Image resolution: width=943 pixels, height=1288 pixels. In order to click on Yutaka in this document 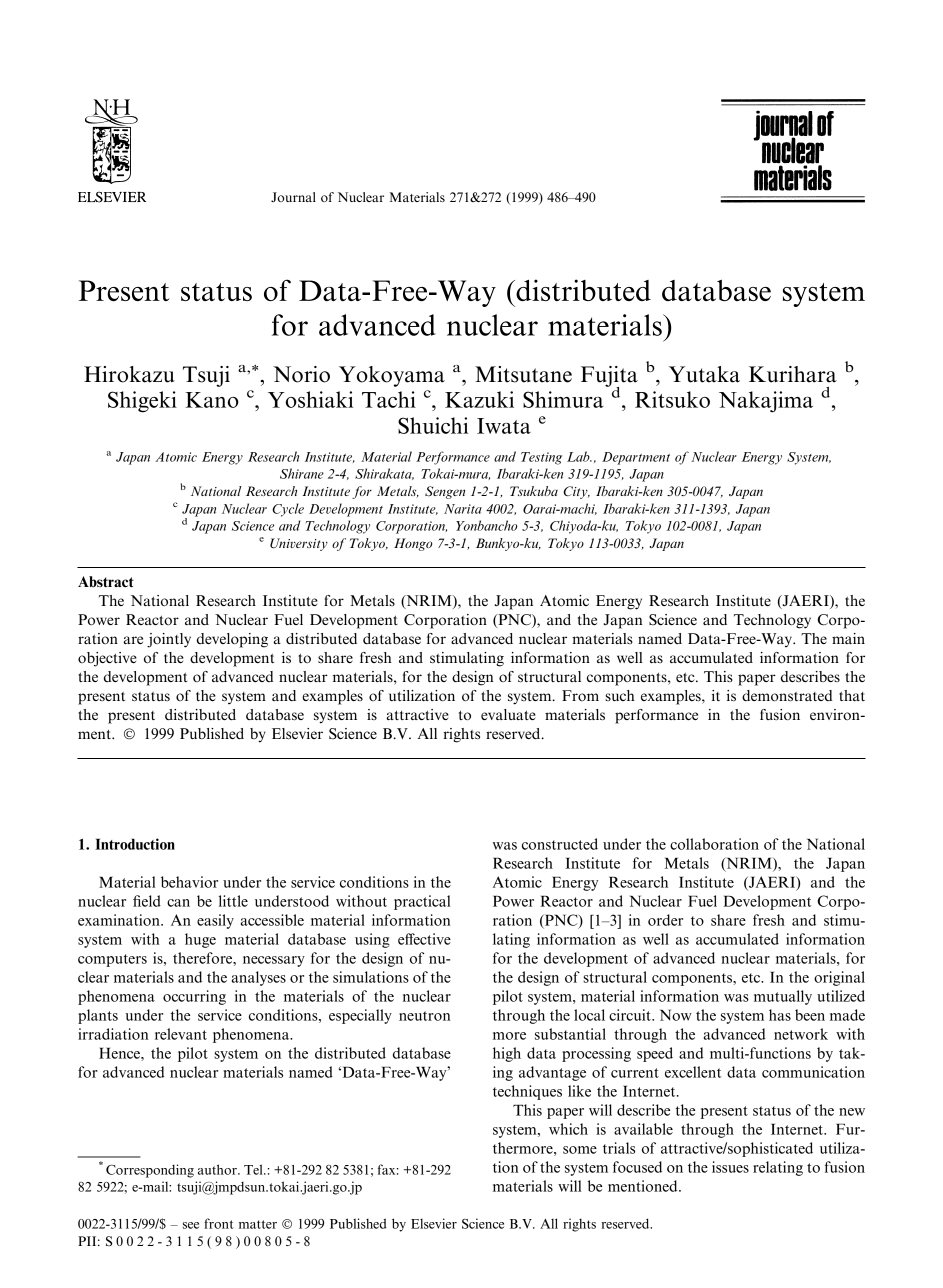, I will do `click(704, 374)`.
